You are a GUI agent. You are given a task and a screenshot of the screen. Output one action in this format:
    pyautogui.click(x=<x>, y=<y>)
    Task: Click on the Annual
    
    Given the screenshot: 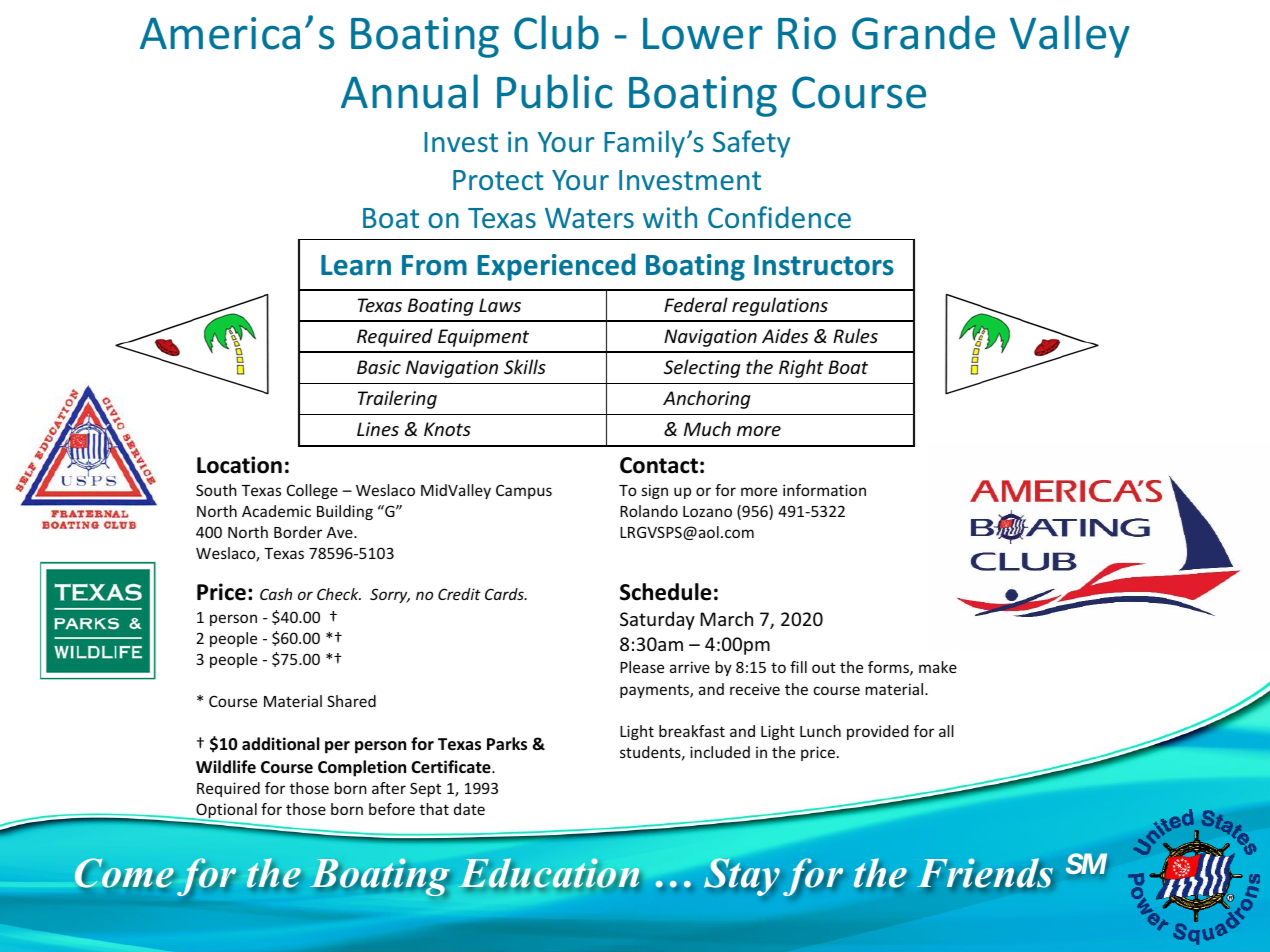 What is the action you would take?
    pyautogui.click(x=409, y=91)
